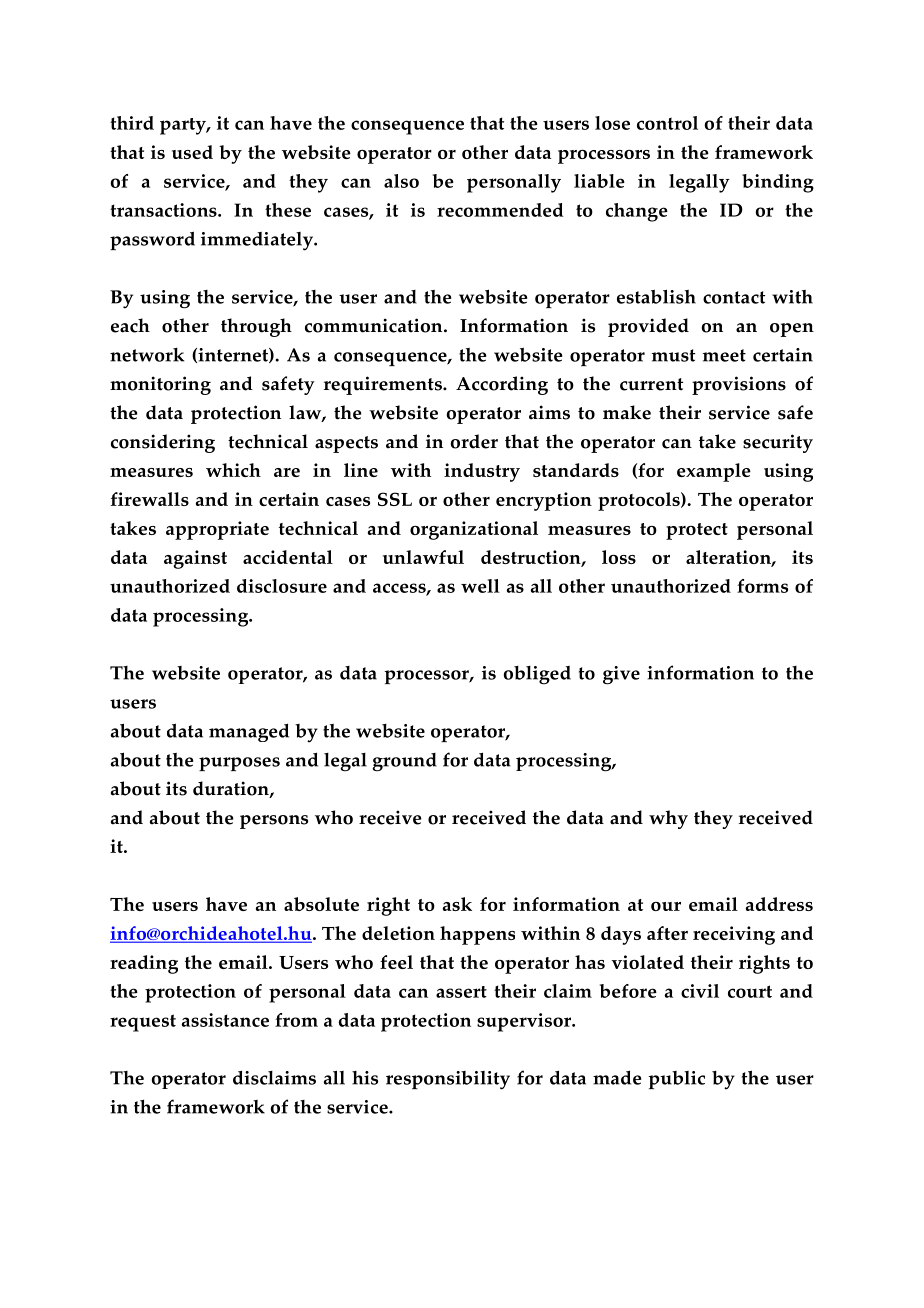 The image size is (924, 1308). I want to click on responsibility, so click(448, 1080).
